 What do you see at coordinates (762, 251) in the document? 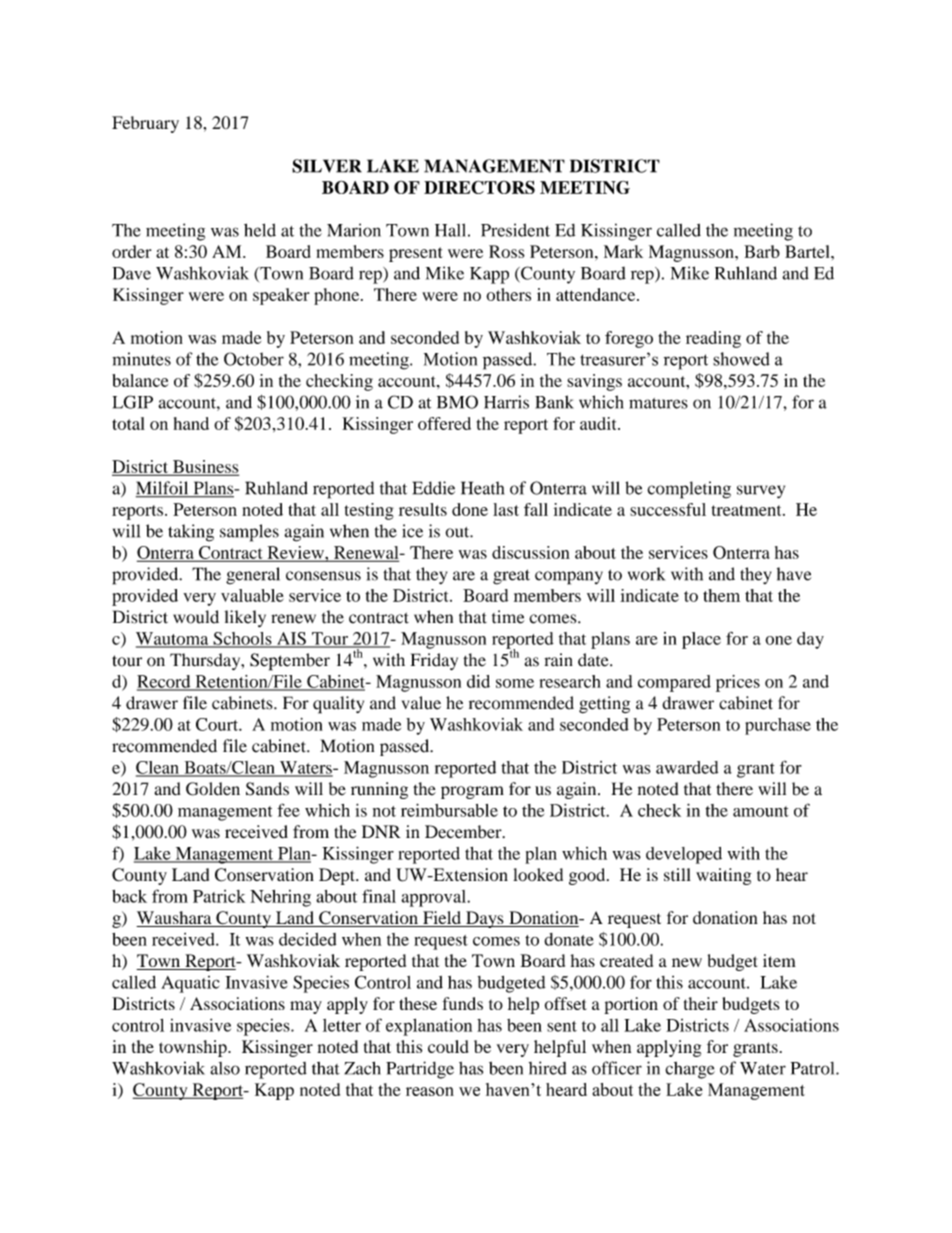
I see `Barb` at bounding box center [762, 251].
